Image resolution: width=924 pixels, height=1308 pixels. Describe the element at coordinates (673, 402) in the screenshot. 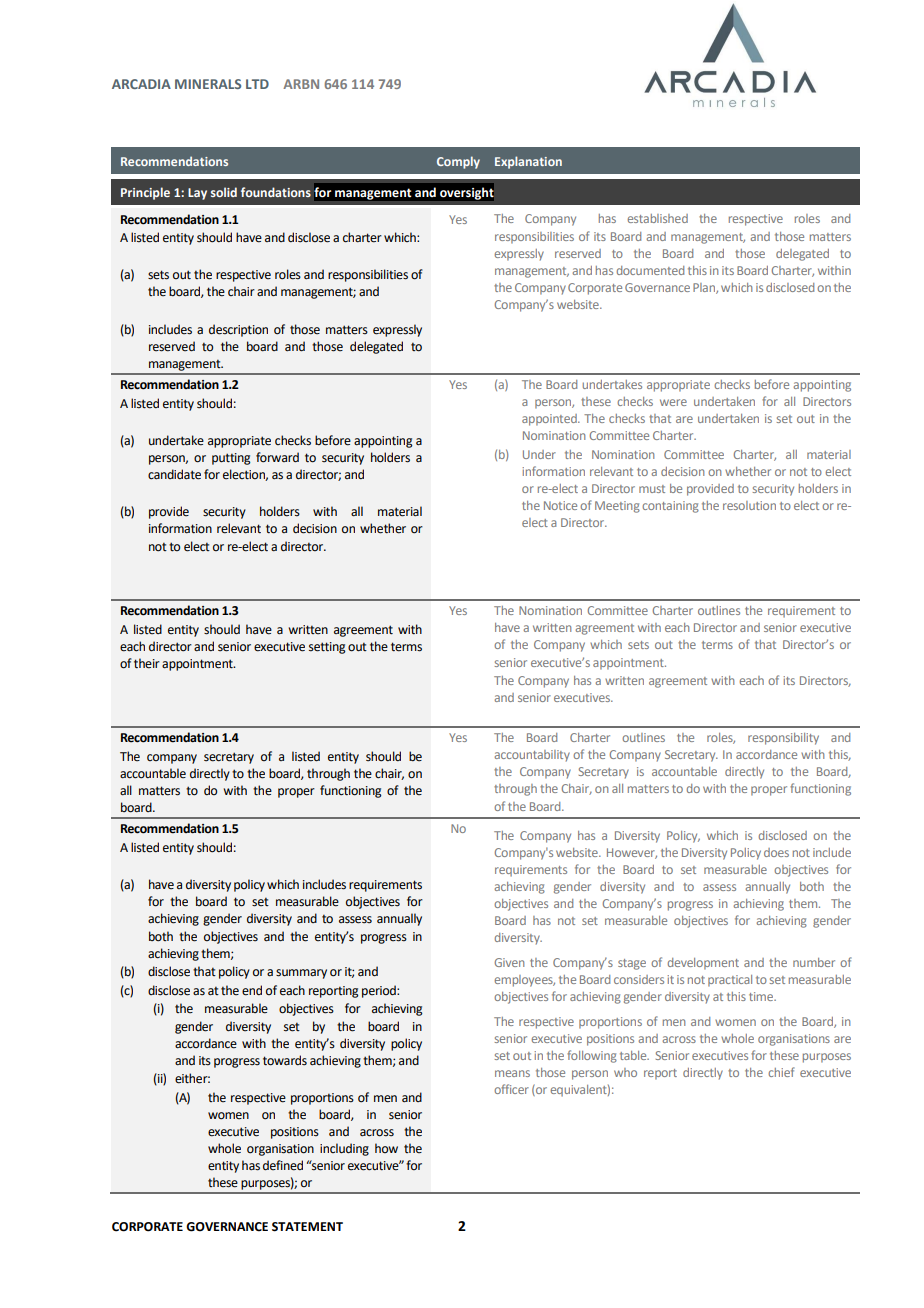

I see `were` at that location.
